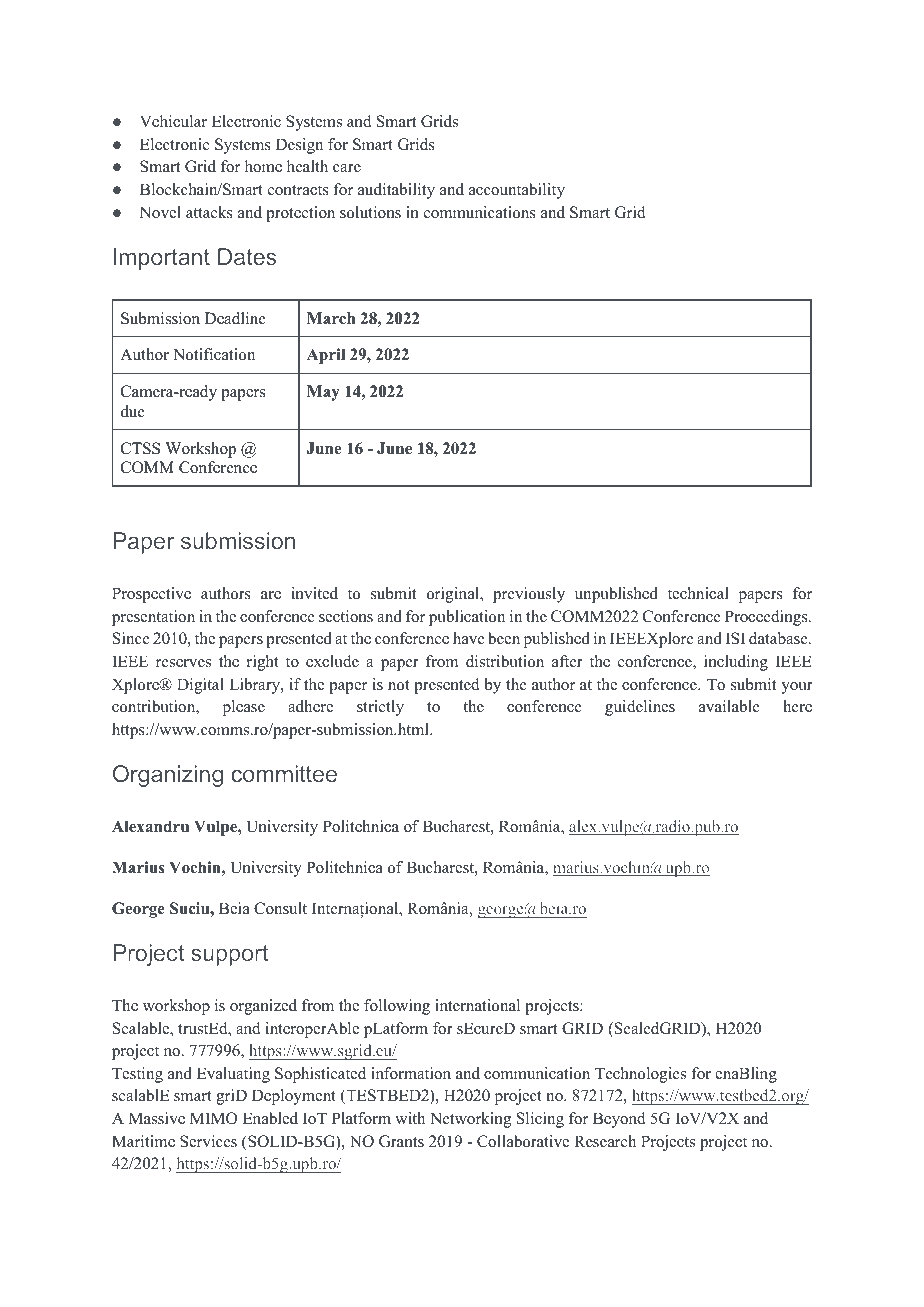  I want to click on auditability, so click(396, 191).
